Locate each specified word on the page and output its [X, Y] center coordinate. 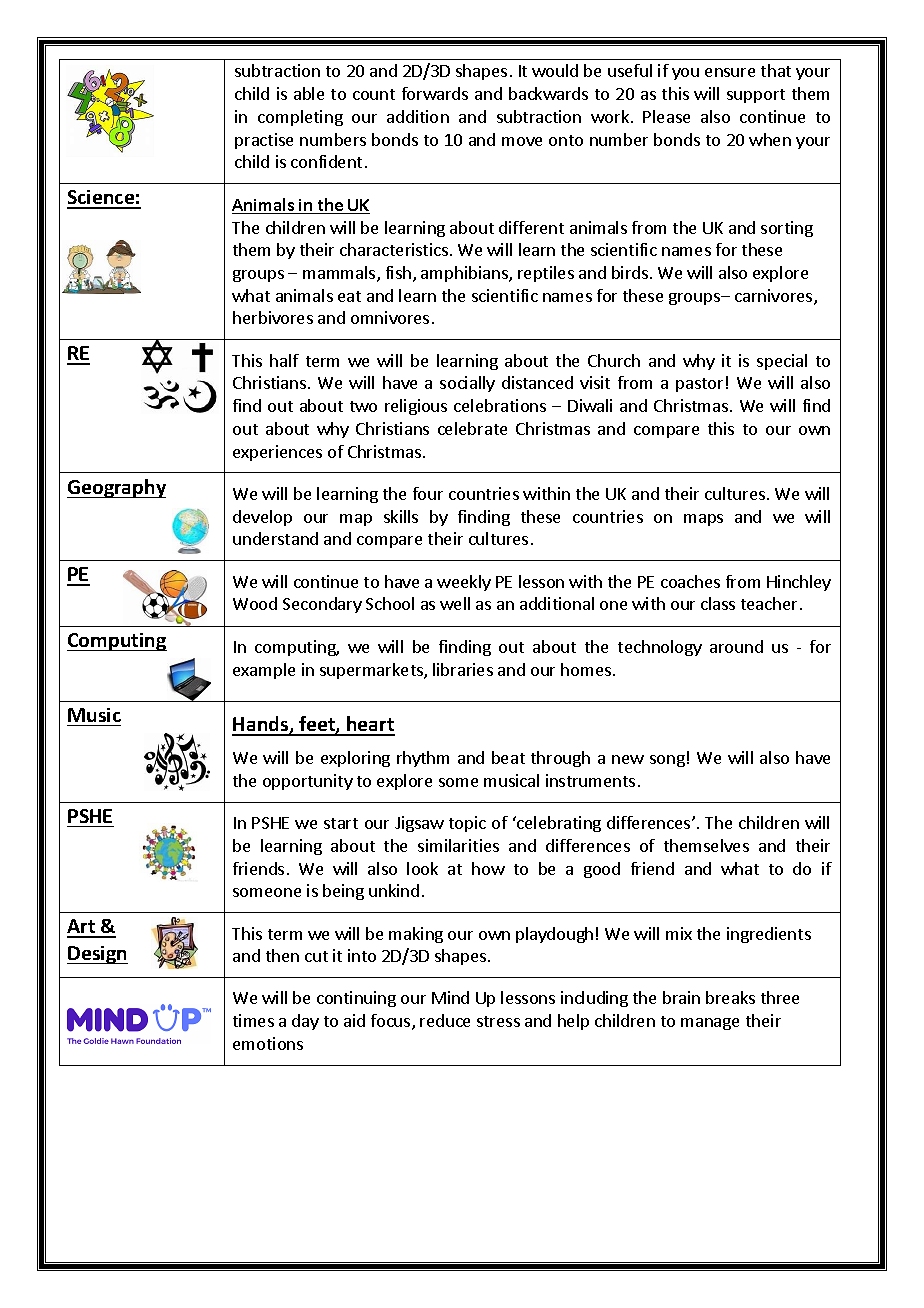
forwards [435, 93]
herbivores [273, 317]
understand [275, 538]
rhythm [423, 759]
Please [666, 116]
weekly [464, 583]
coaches [690, 581]
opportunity [308, 782]
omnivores [390, 317]
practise [264, 141]
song [667, 761]
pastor [699, 385]
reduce [445, 1020]
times [253, 1020]
